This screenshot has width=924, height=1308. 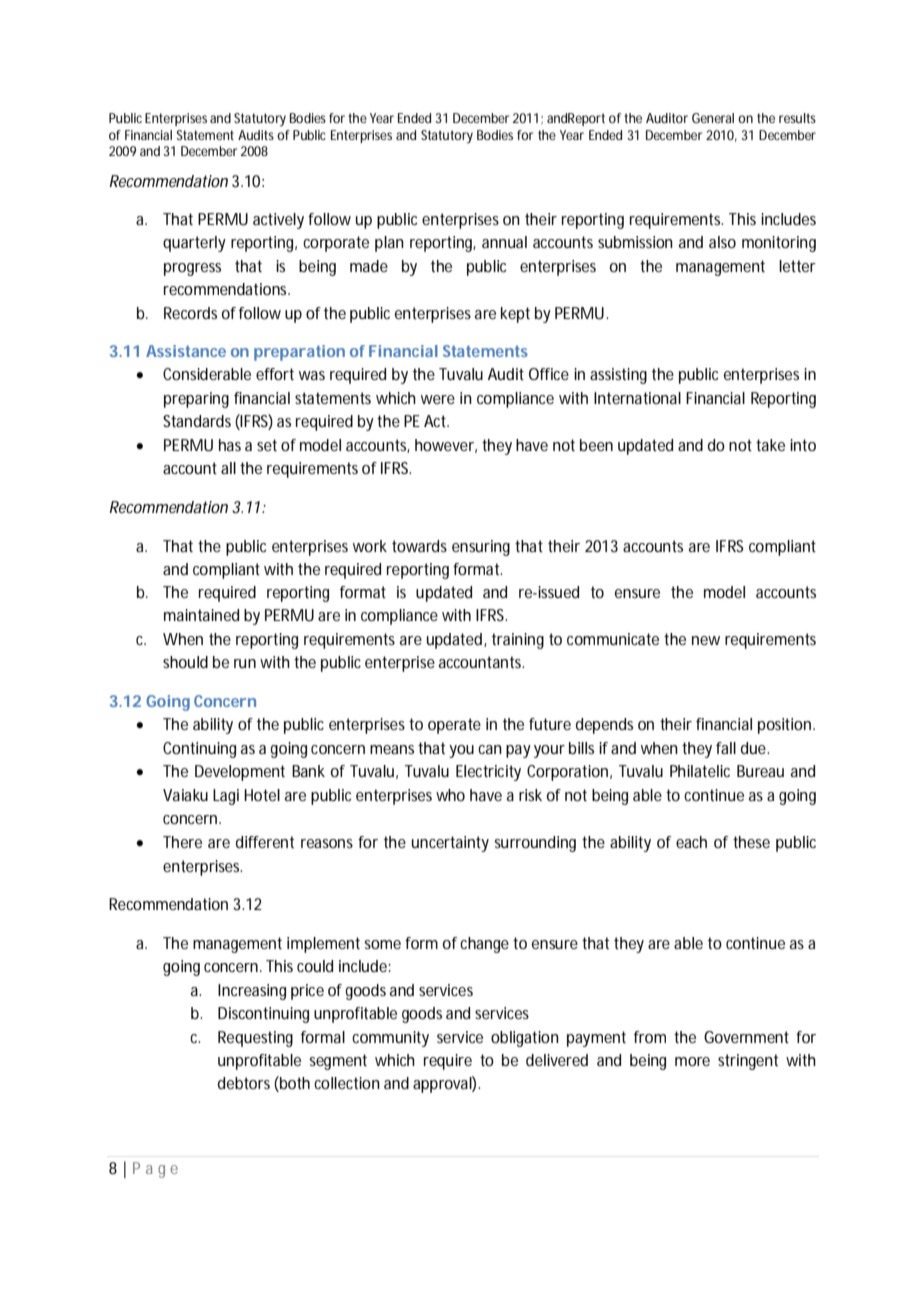 What do you see at coordinates (504, 242) in the screenshot?
I see `annual` at bounding box center [504, 242].
